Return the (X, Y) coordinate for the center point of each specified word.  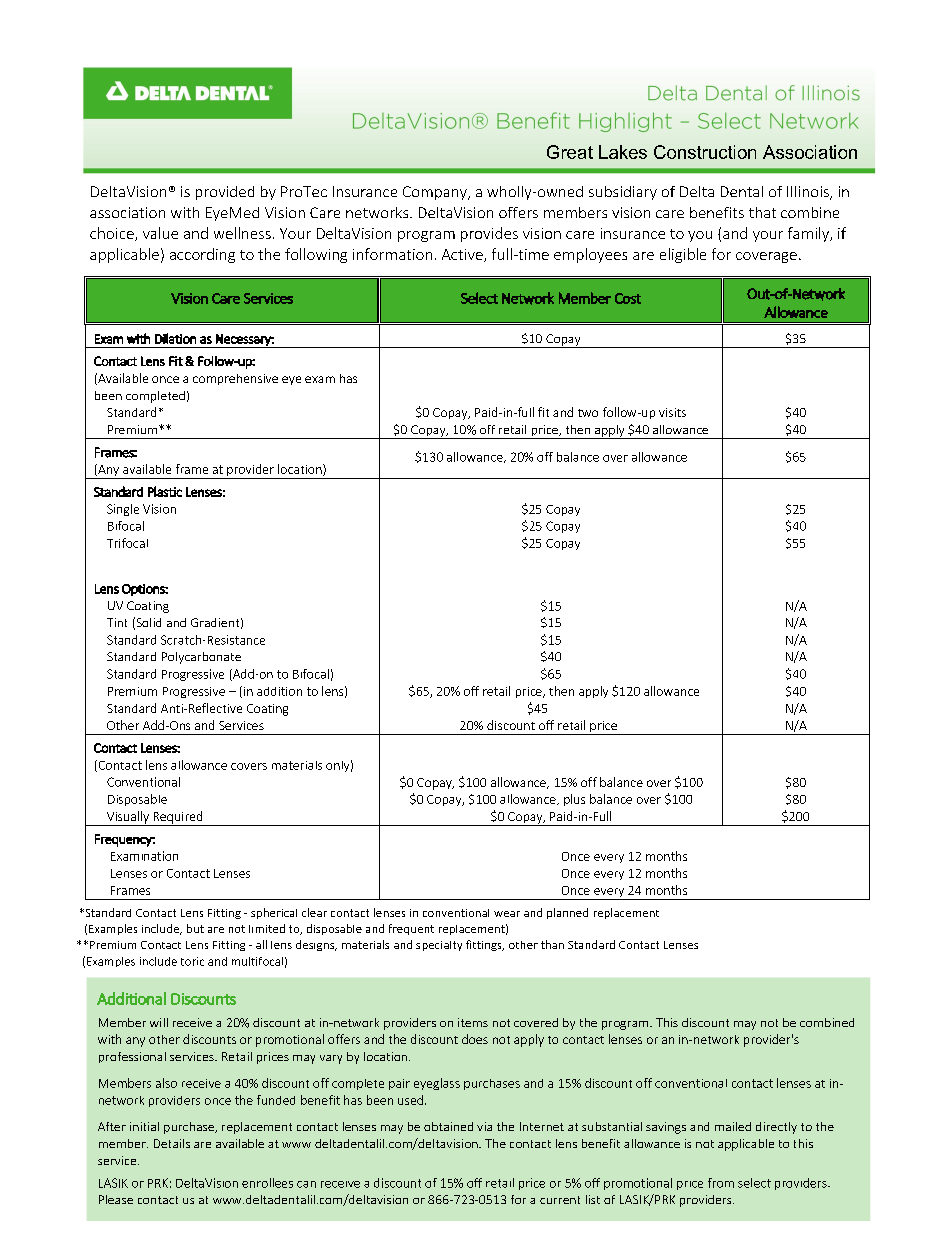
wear (507, 914)
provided (225, 193)
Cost (628, 298)
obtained (448, 1126)
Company (436, 193)
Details (172, 1143)
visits (672, 412)
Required (178, 818)
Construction (705, 152)
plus (574, 800)
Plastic (165, 491)
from (721, 1183)
